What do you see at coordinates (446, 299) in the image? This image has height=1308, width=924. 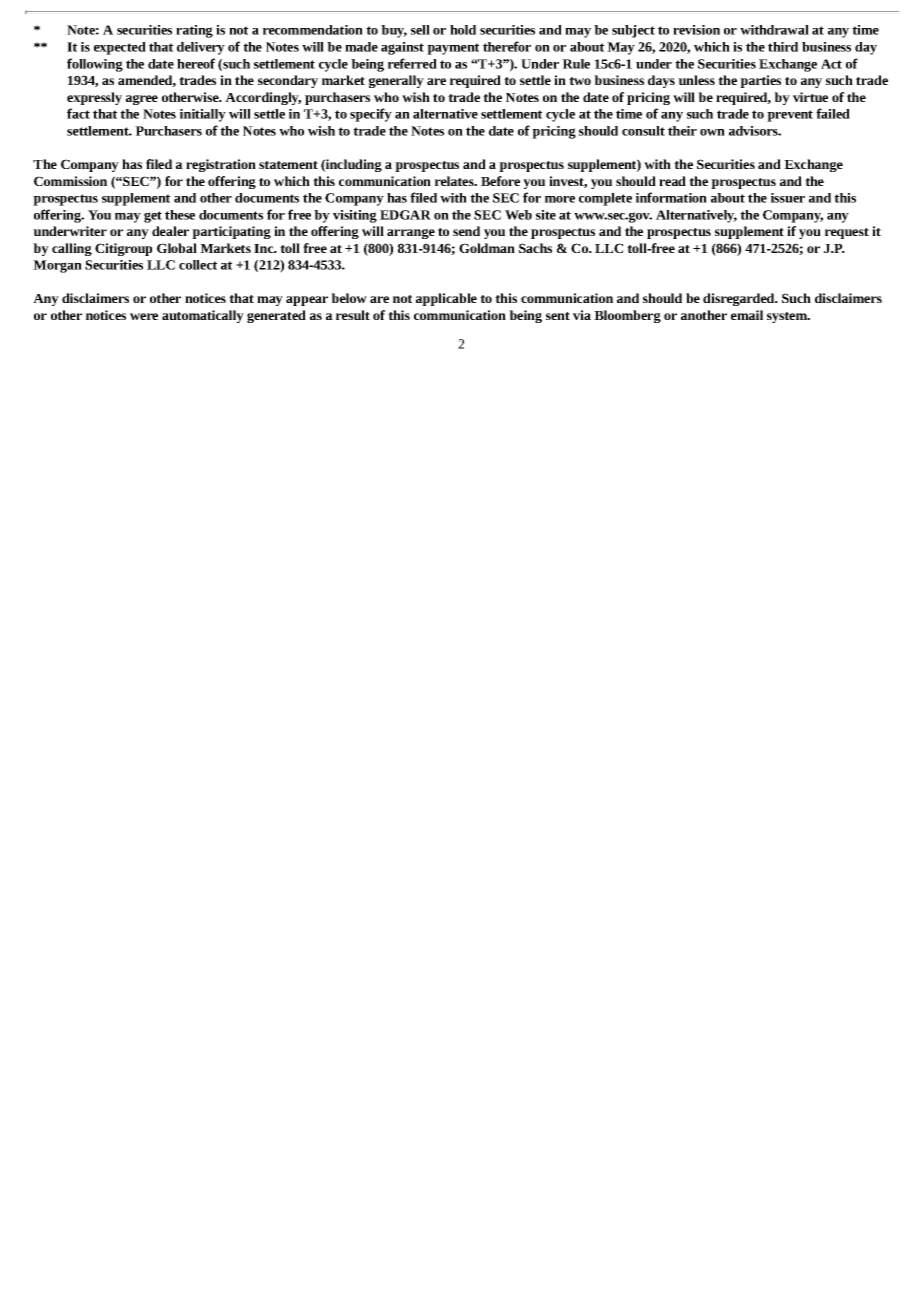 I see `applicable` at bounding box center [446, 299].
